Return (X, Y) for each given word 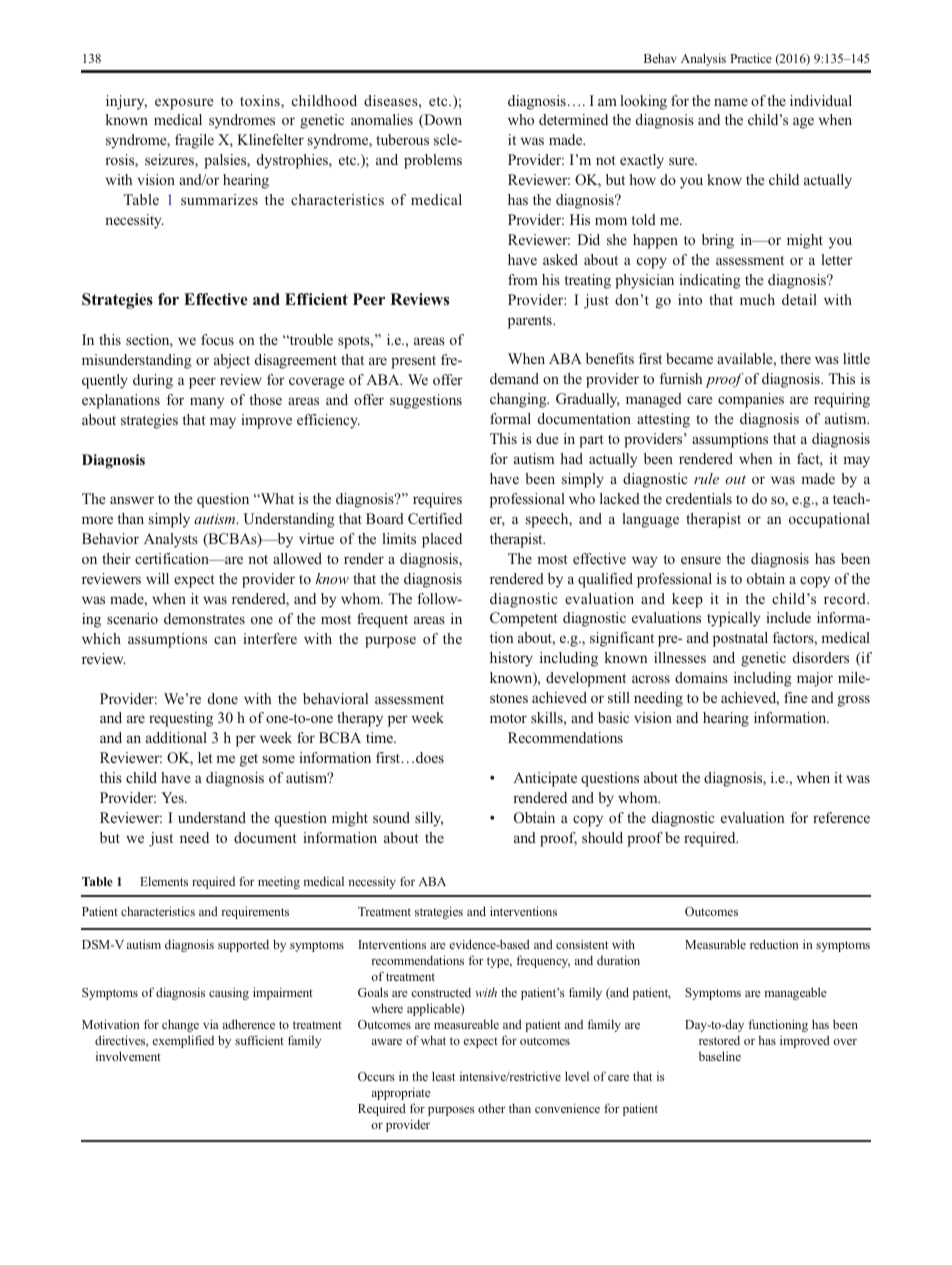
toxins (261, 102)
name (731, 102)
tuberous (402, 139)
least (443, 1076)
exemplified (183, 1041)
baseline (720, 1056)
